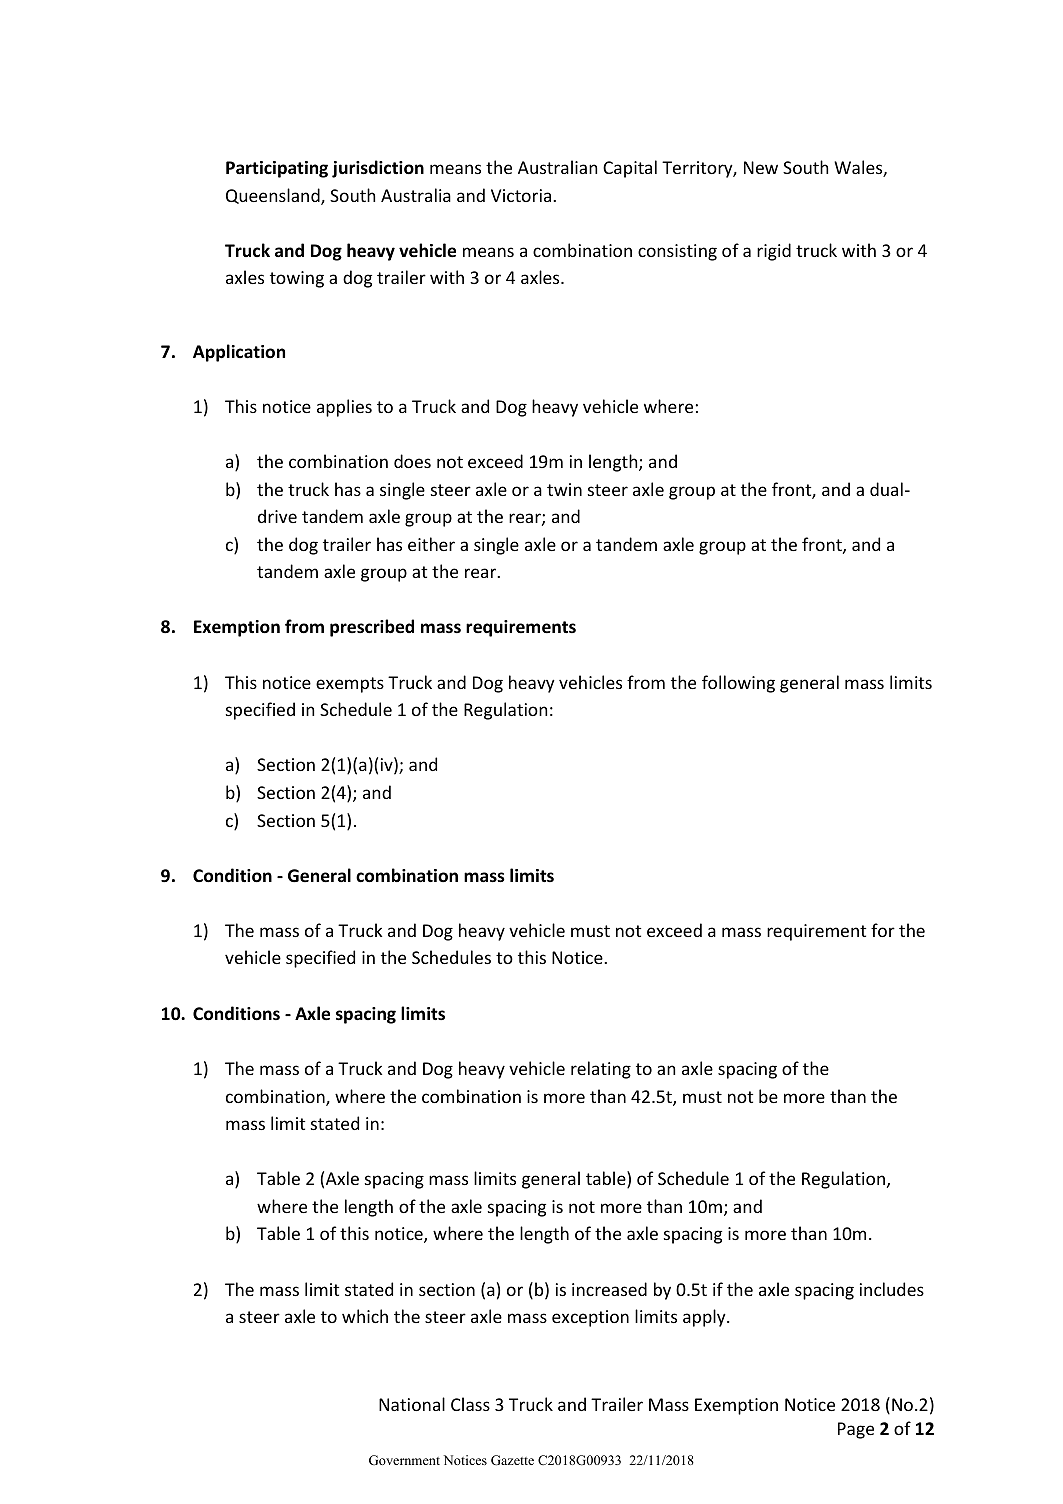  Describe the element at coordinates (404, 1460) in the page. I see `Government` at that location.
